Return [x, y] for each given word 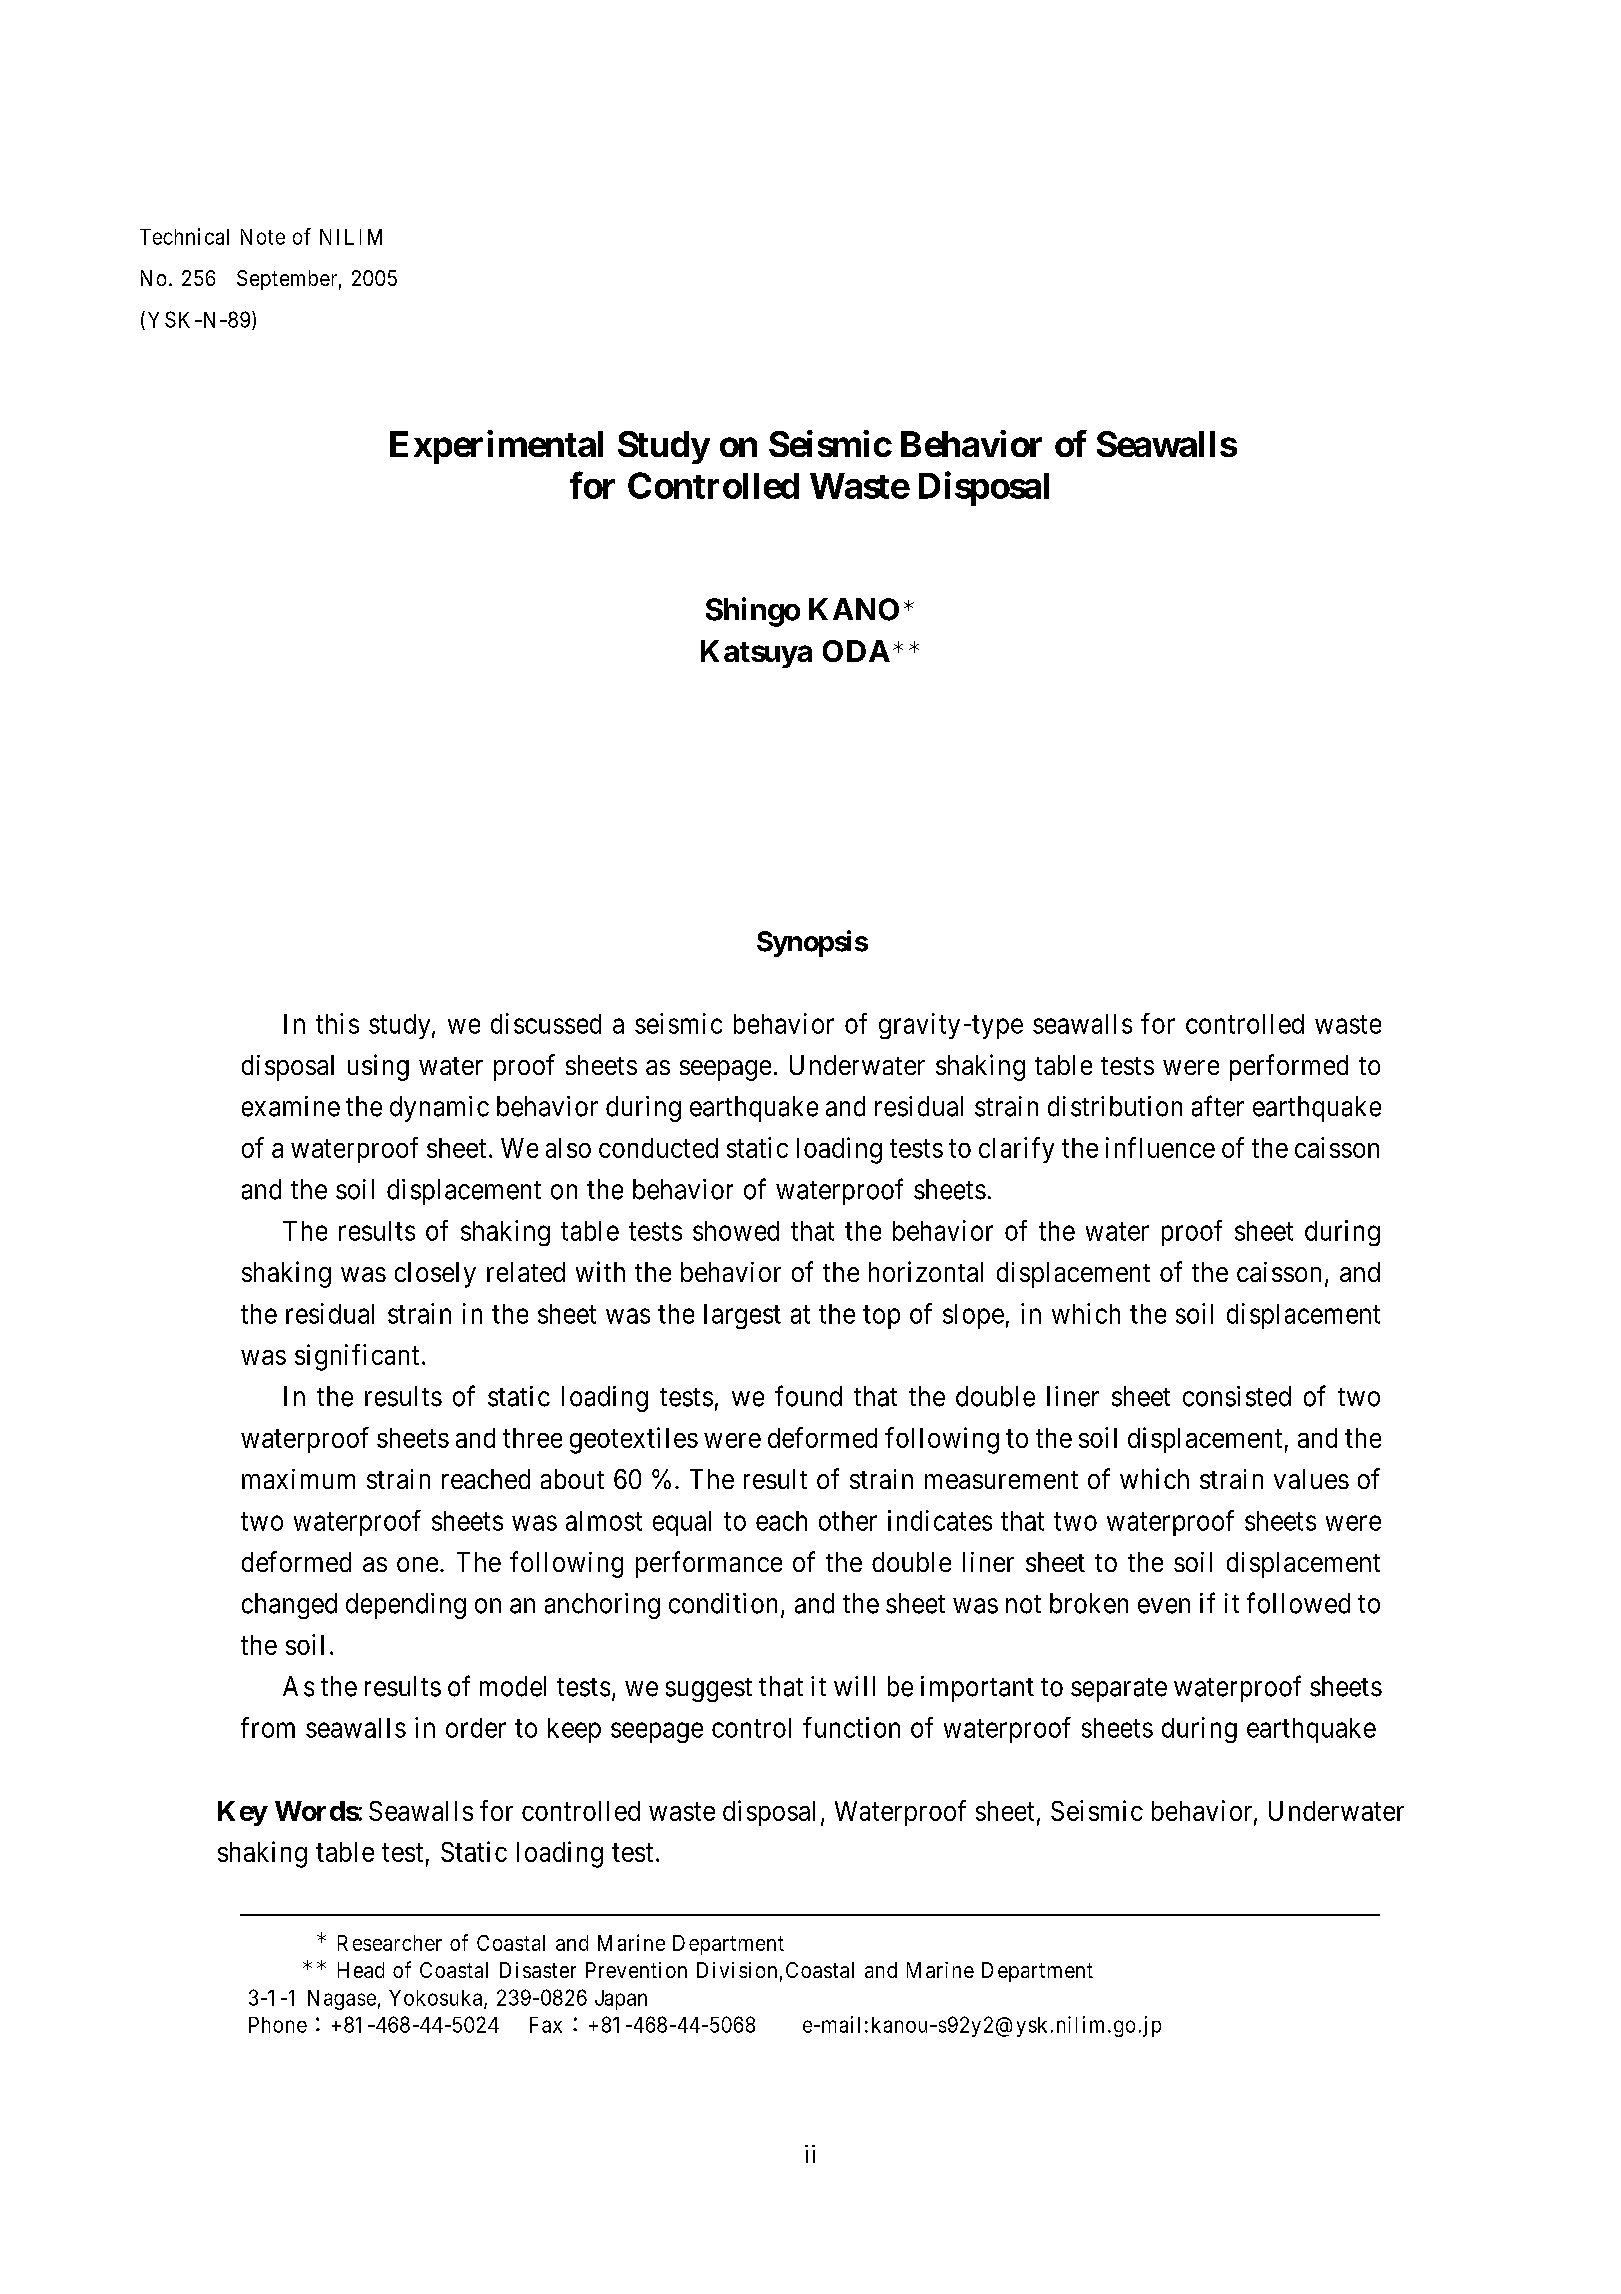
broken [1089, 1603]
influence [1160, 1147]
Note [263, 237]
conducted [658, 1148]
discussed [546, 1023]
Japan [621, 2000]
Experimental [496, 447]
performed [1289, 1067]
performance [709, 1564]
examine [291, 1106]
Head [361, 1970]
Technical [184, 236]
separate [1119, 1690]
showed [736, 1231]
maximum [298, 1479]
